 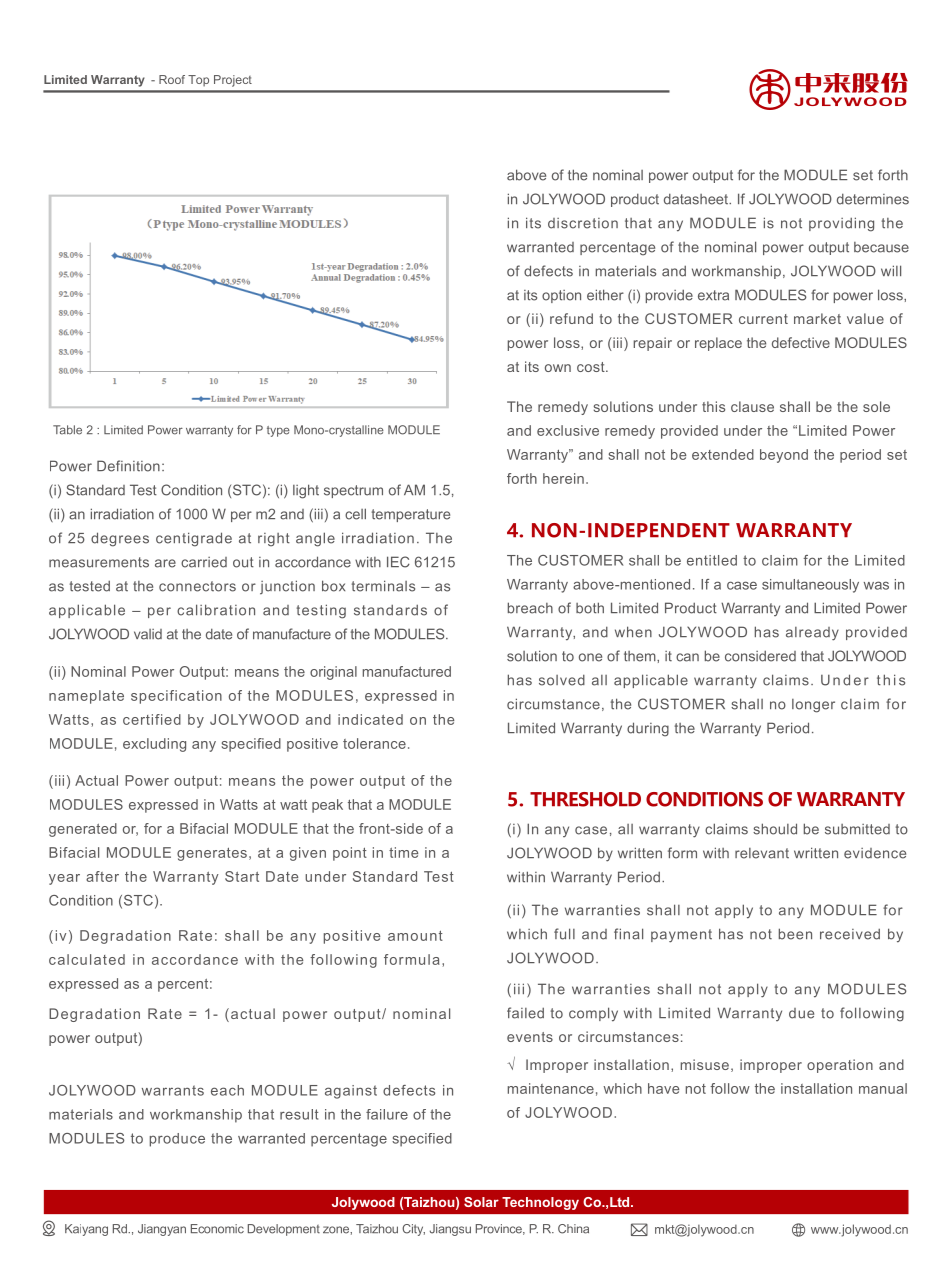 What do you see at coordinates (172, 79) in the screenshot?
I see `Roof` at bounding box center [172, 79].
